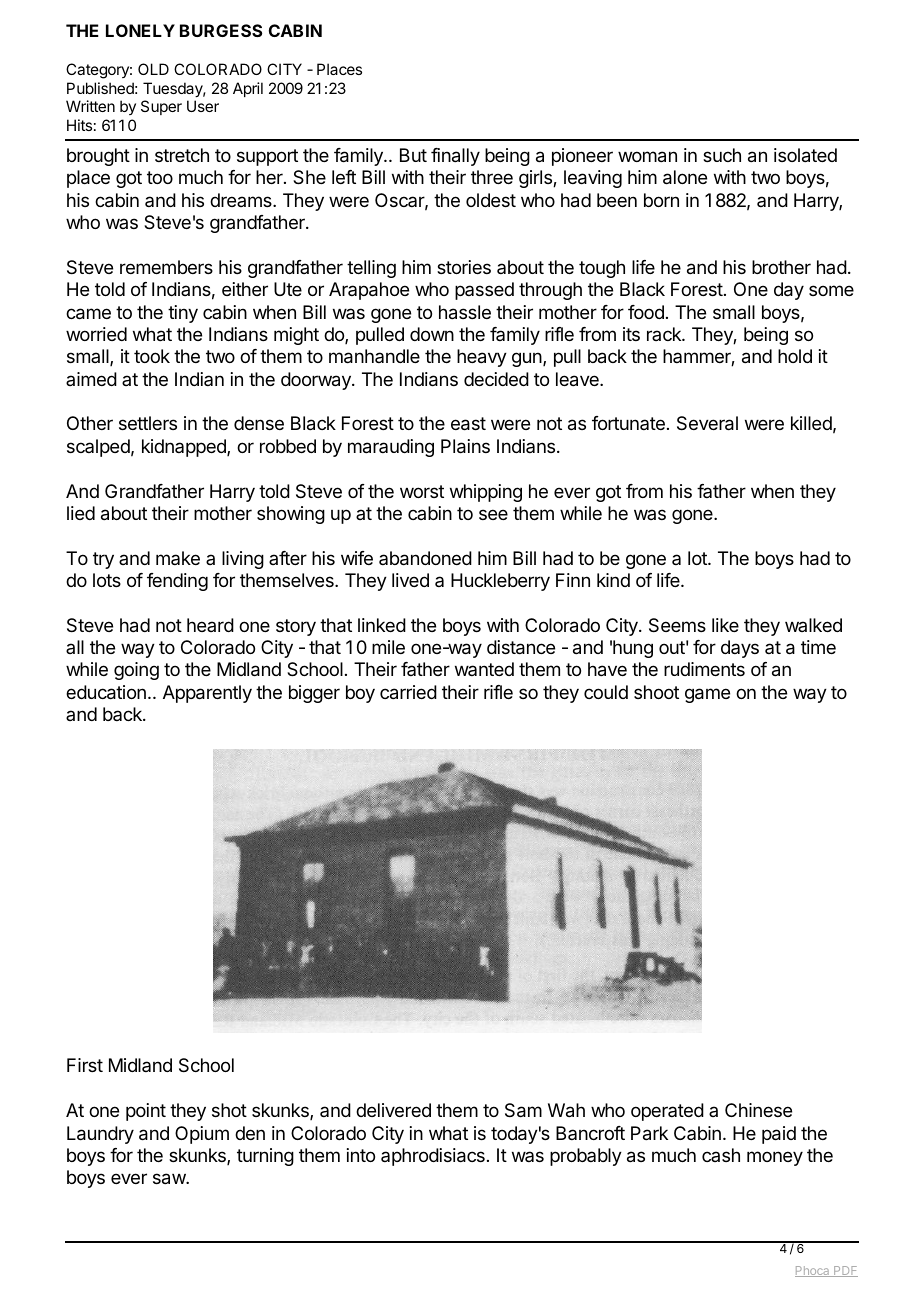 This image has width=924, height=1308. Describe the element at coordinates (433, 1157) in the image. I see `aphrodisiacs` at that location.
